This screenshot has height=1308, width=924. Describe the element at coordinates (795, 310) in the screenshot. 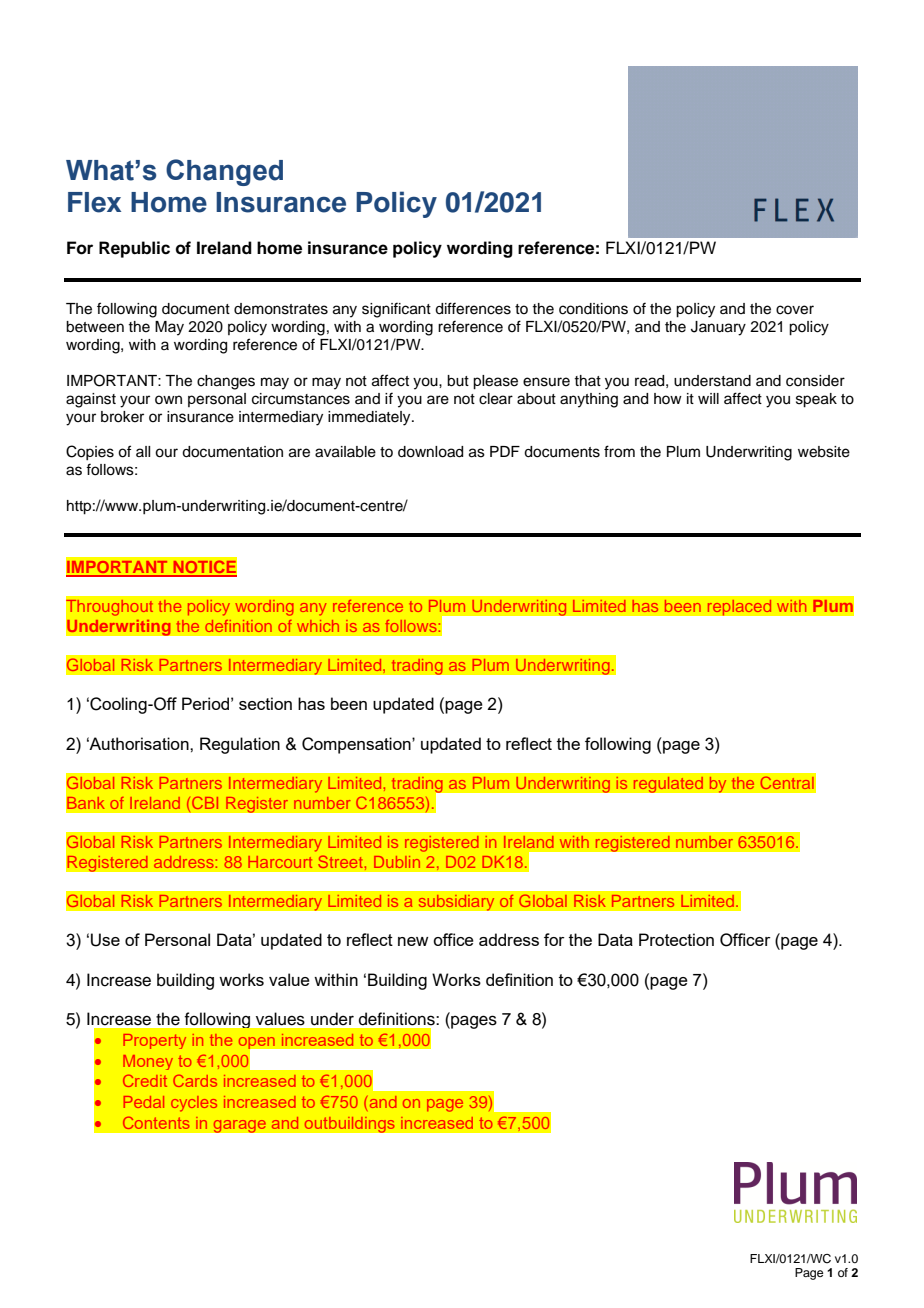

I see `cover` at that location.
